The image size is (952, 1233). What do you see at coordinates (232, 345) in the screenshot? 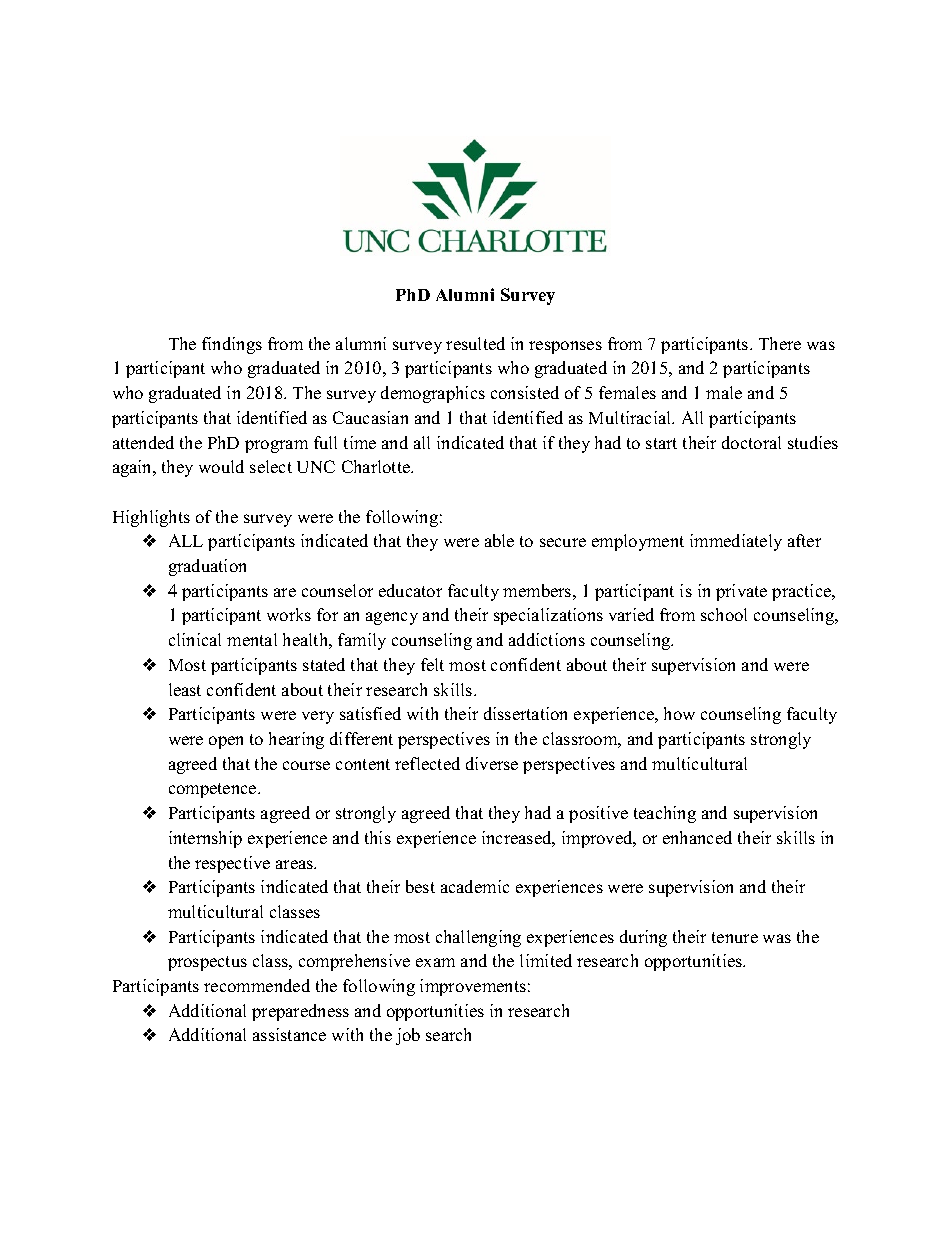
I see `findings` at bounding box center [232, 345].
